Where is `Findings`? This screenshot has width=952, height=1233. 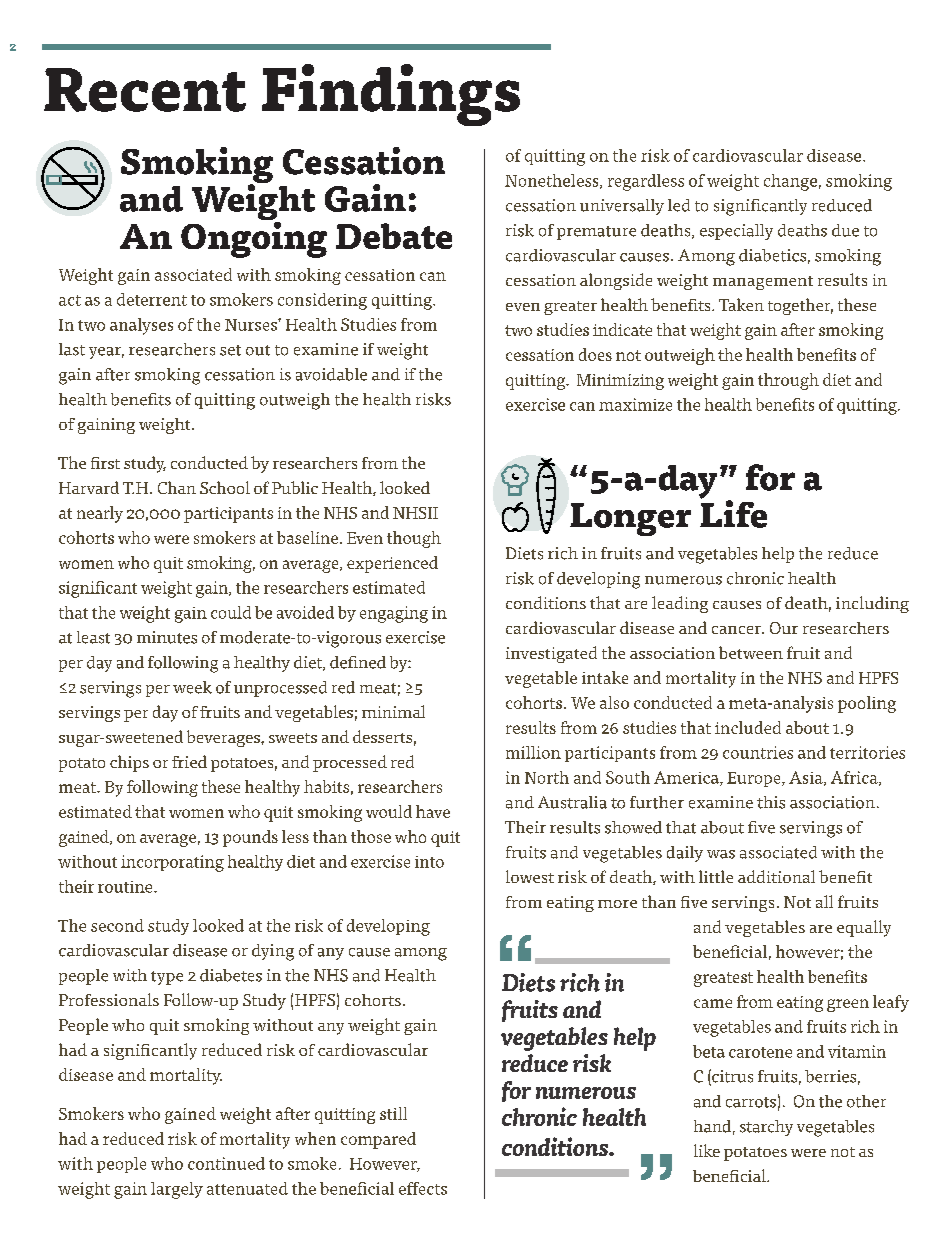 Findings is located at coordinates (391, 95).
